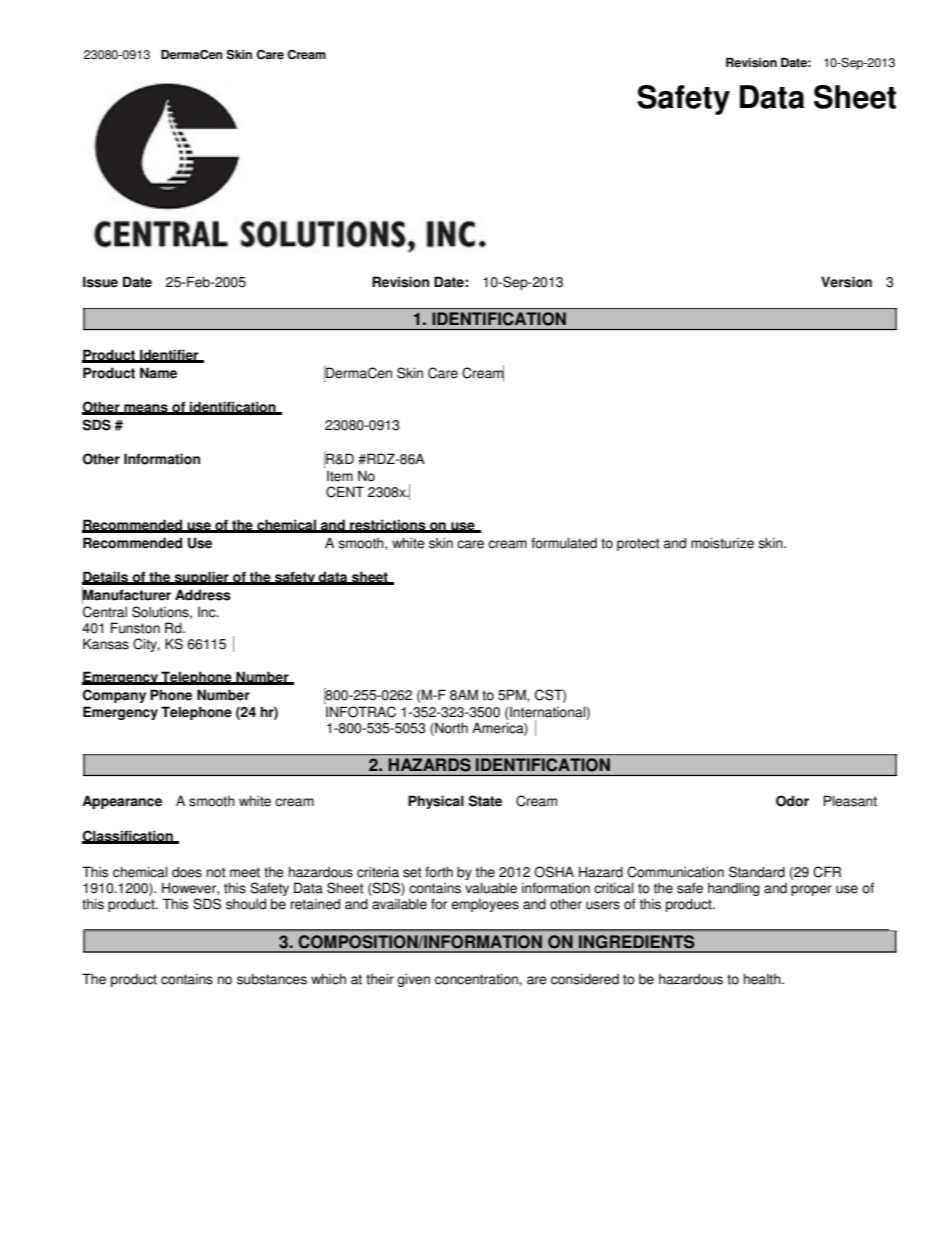  Describe the element at coordinates (564, 543) in the document. I see `formulated` at that location.
